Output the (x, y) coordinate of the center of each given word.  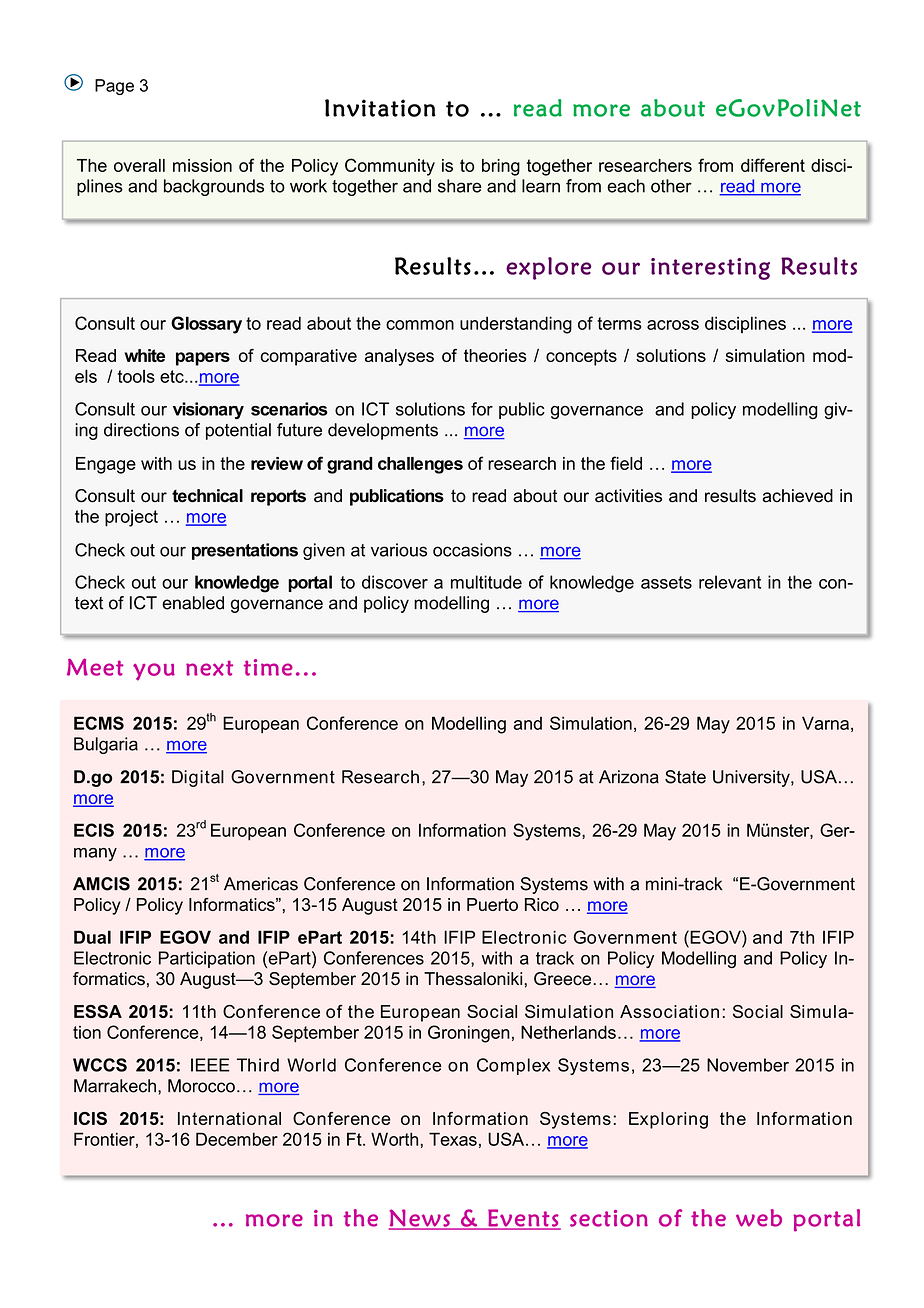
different (773, 165)
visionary (208, 410)
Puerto (492, 904)
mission (202, 165)
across (673, 325)
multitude (486, 582)
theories (495, 355)
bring (501, 167)
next (209, 668)
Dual (92, 937)
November (748, 1065)
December (237, 1139)
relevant (730, 582)
